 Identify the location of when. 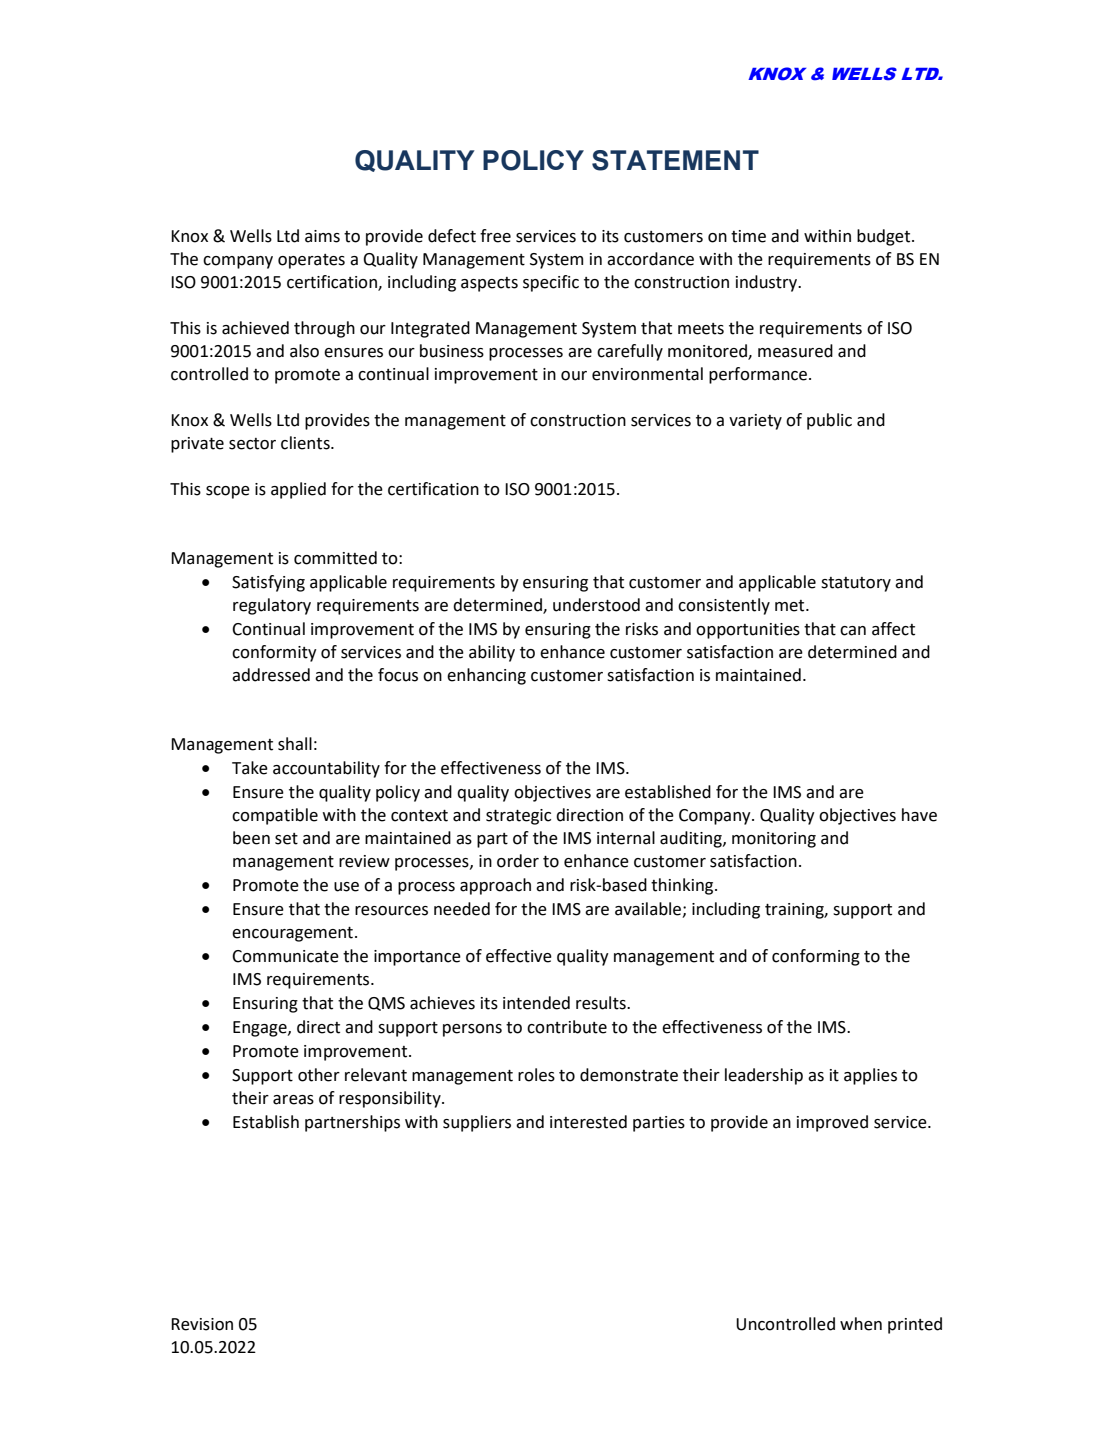
(861, 1324).
